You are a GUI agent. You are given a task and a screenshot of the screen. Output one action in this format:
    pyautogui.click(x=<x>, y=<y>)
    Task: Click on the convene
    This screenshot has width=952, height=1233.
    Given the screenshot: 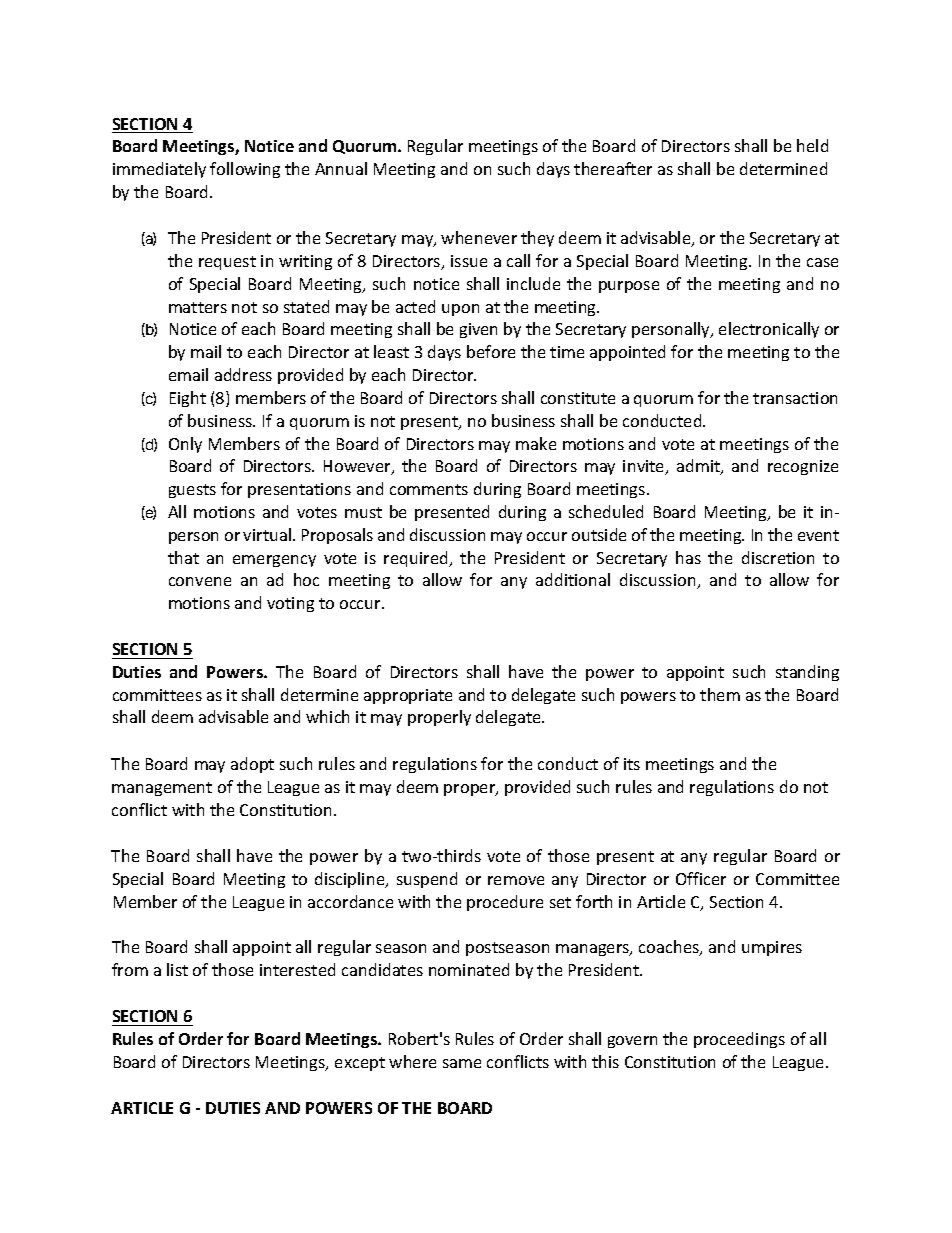 What is the action you would take?
    pyautogui.click(x=200, y=581)
